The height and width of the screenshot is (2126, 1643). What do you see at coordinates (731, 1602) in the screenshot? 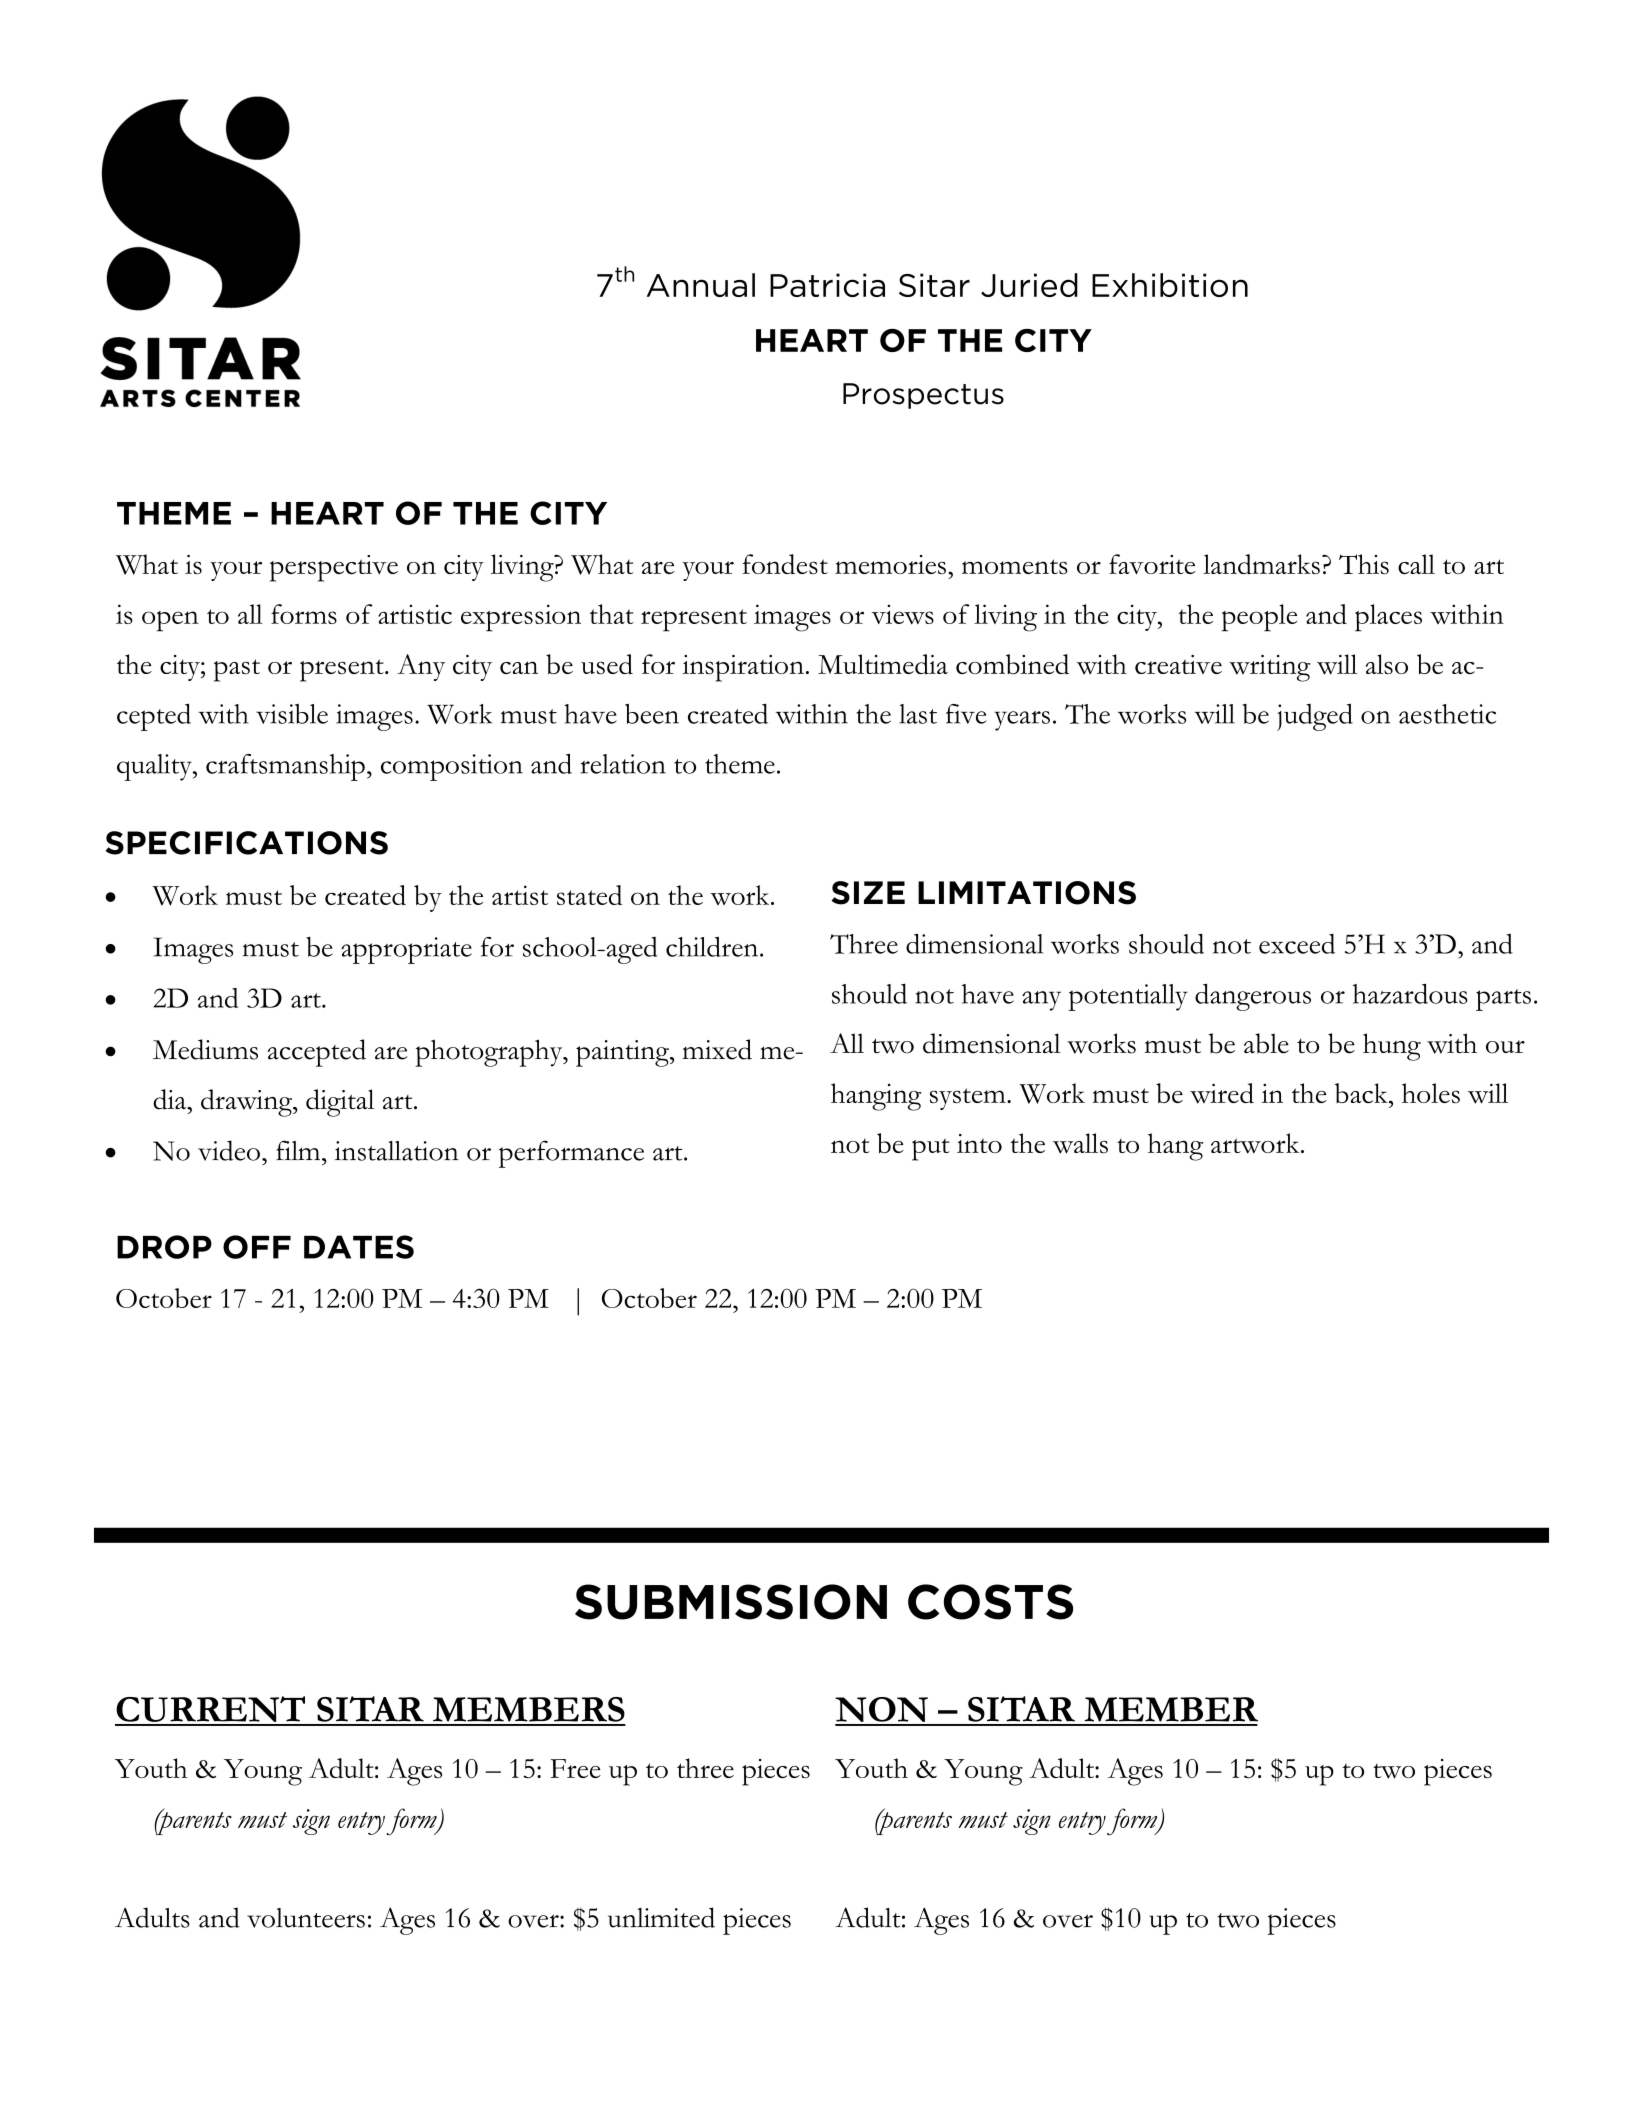
I see `SUBMISSION` at bounding box center [731, 1602].
